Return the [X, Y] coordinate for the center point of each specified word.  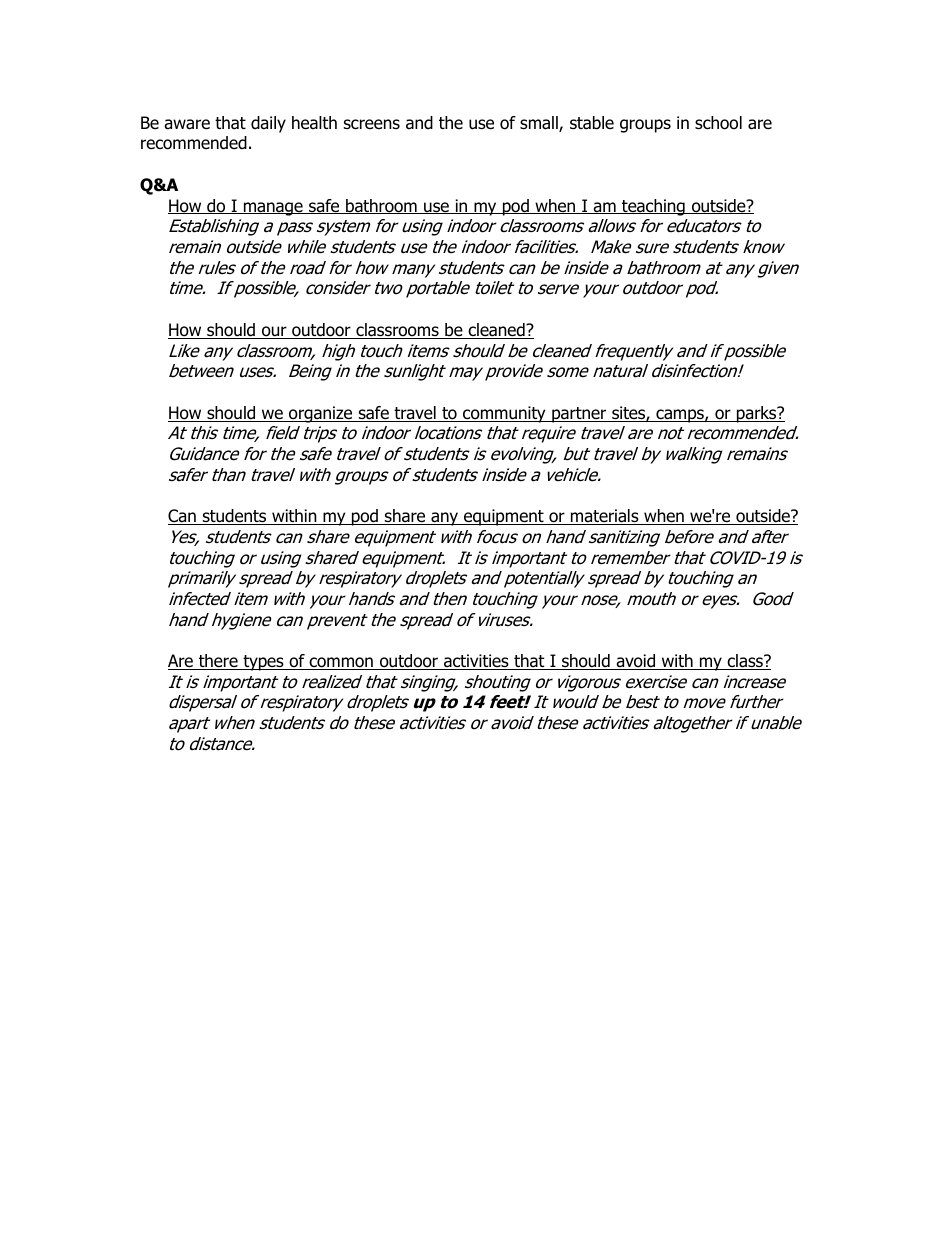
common [341, 663]
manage [273, 209]
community [504, 414]
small [540, 124]
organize [321, 414]
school [718, 123]
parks [757, 414]
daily [268, 124]
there [218, 662]
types [263, 663]
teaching [653, 207]
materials [605, 517]
